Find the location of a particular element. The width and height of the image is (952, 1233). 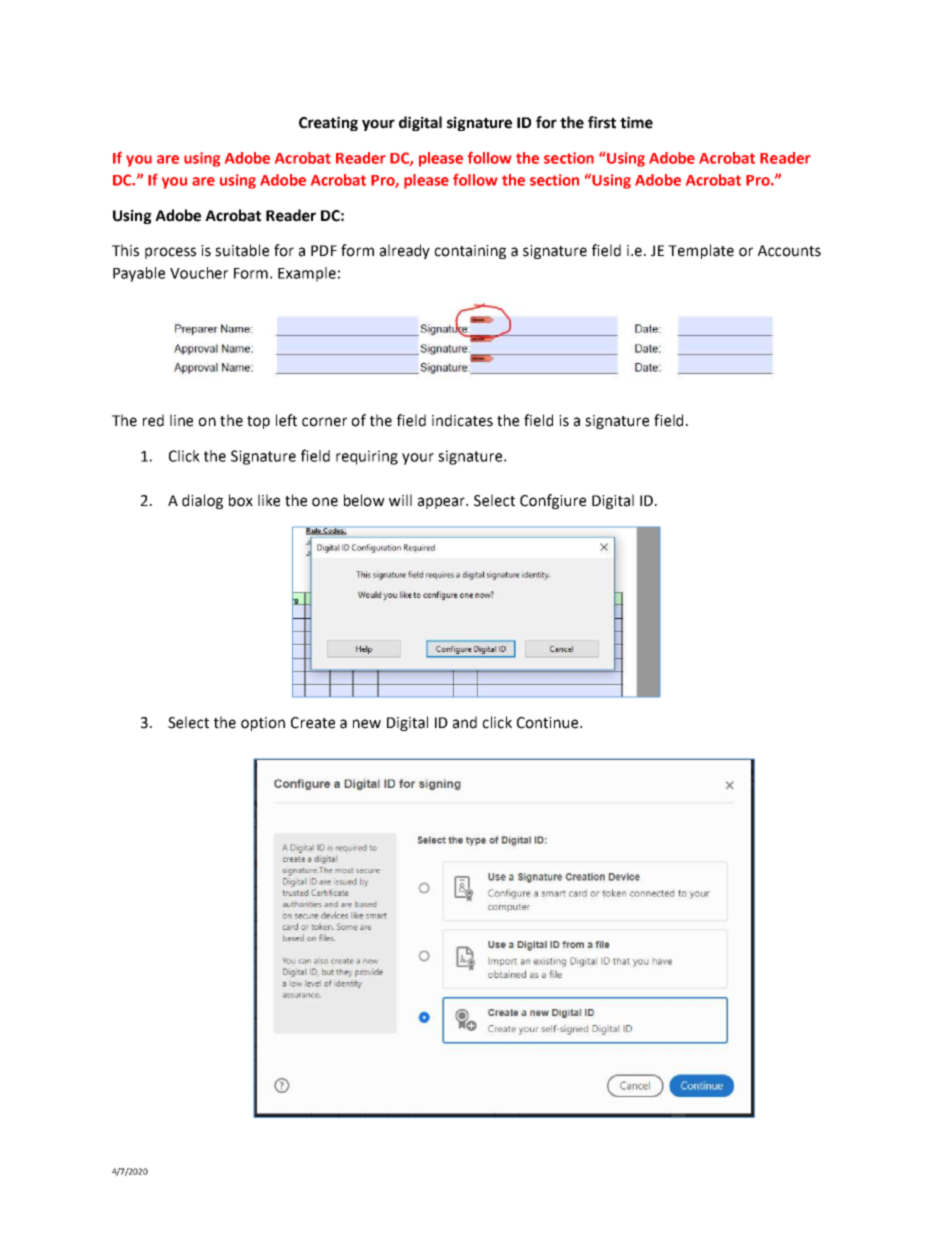

will is located at coordinates (400, 500).
